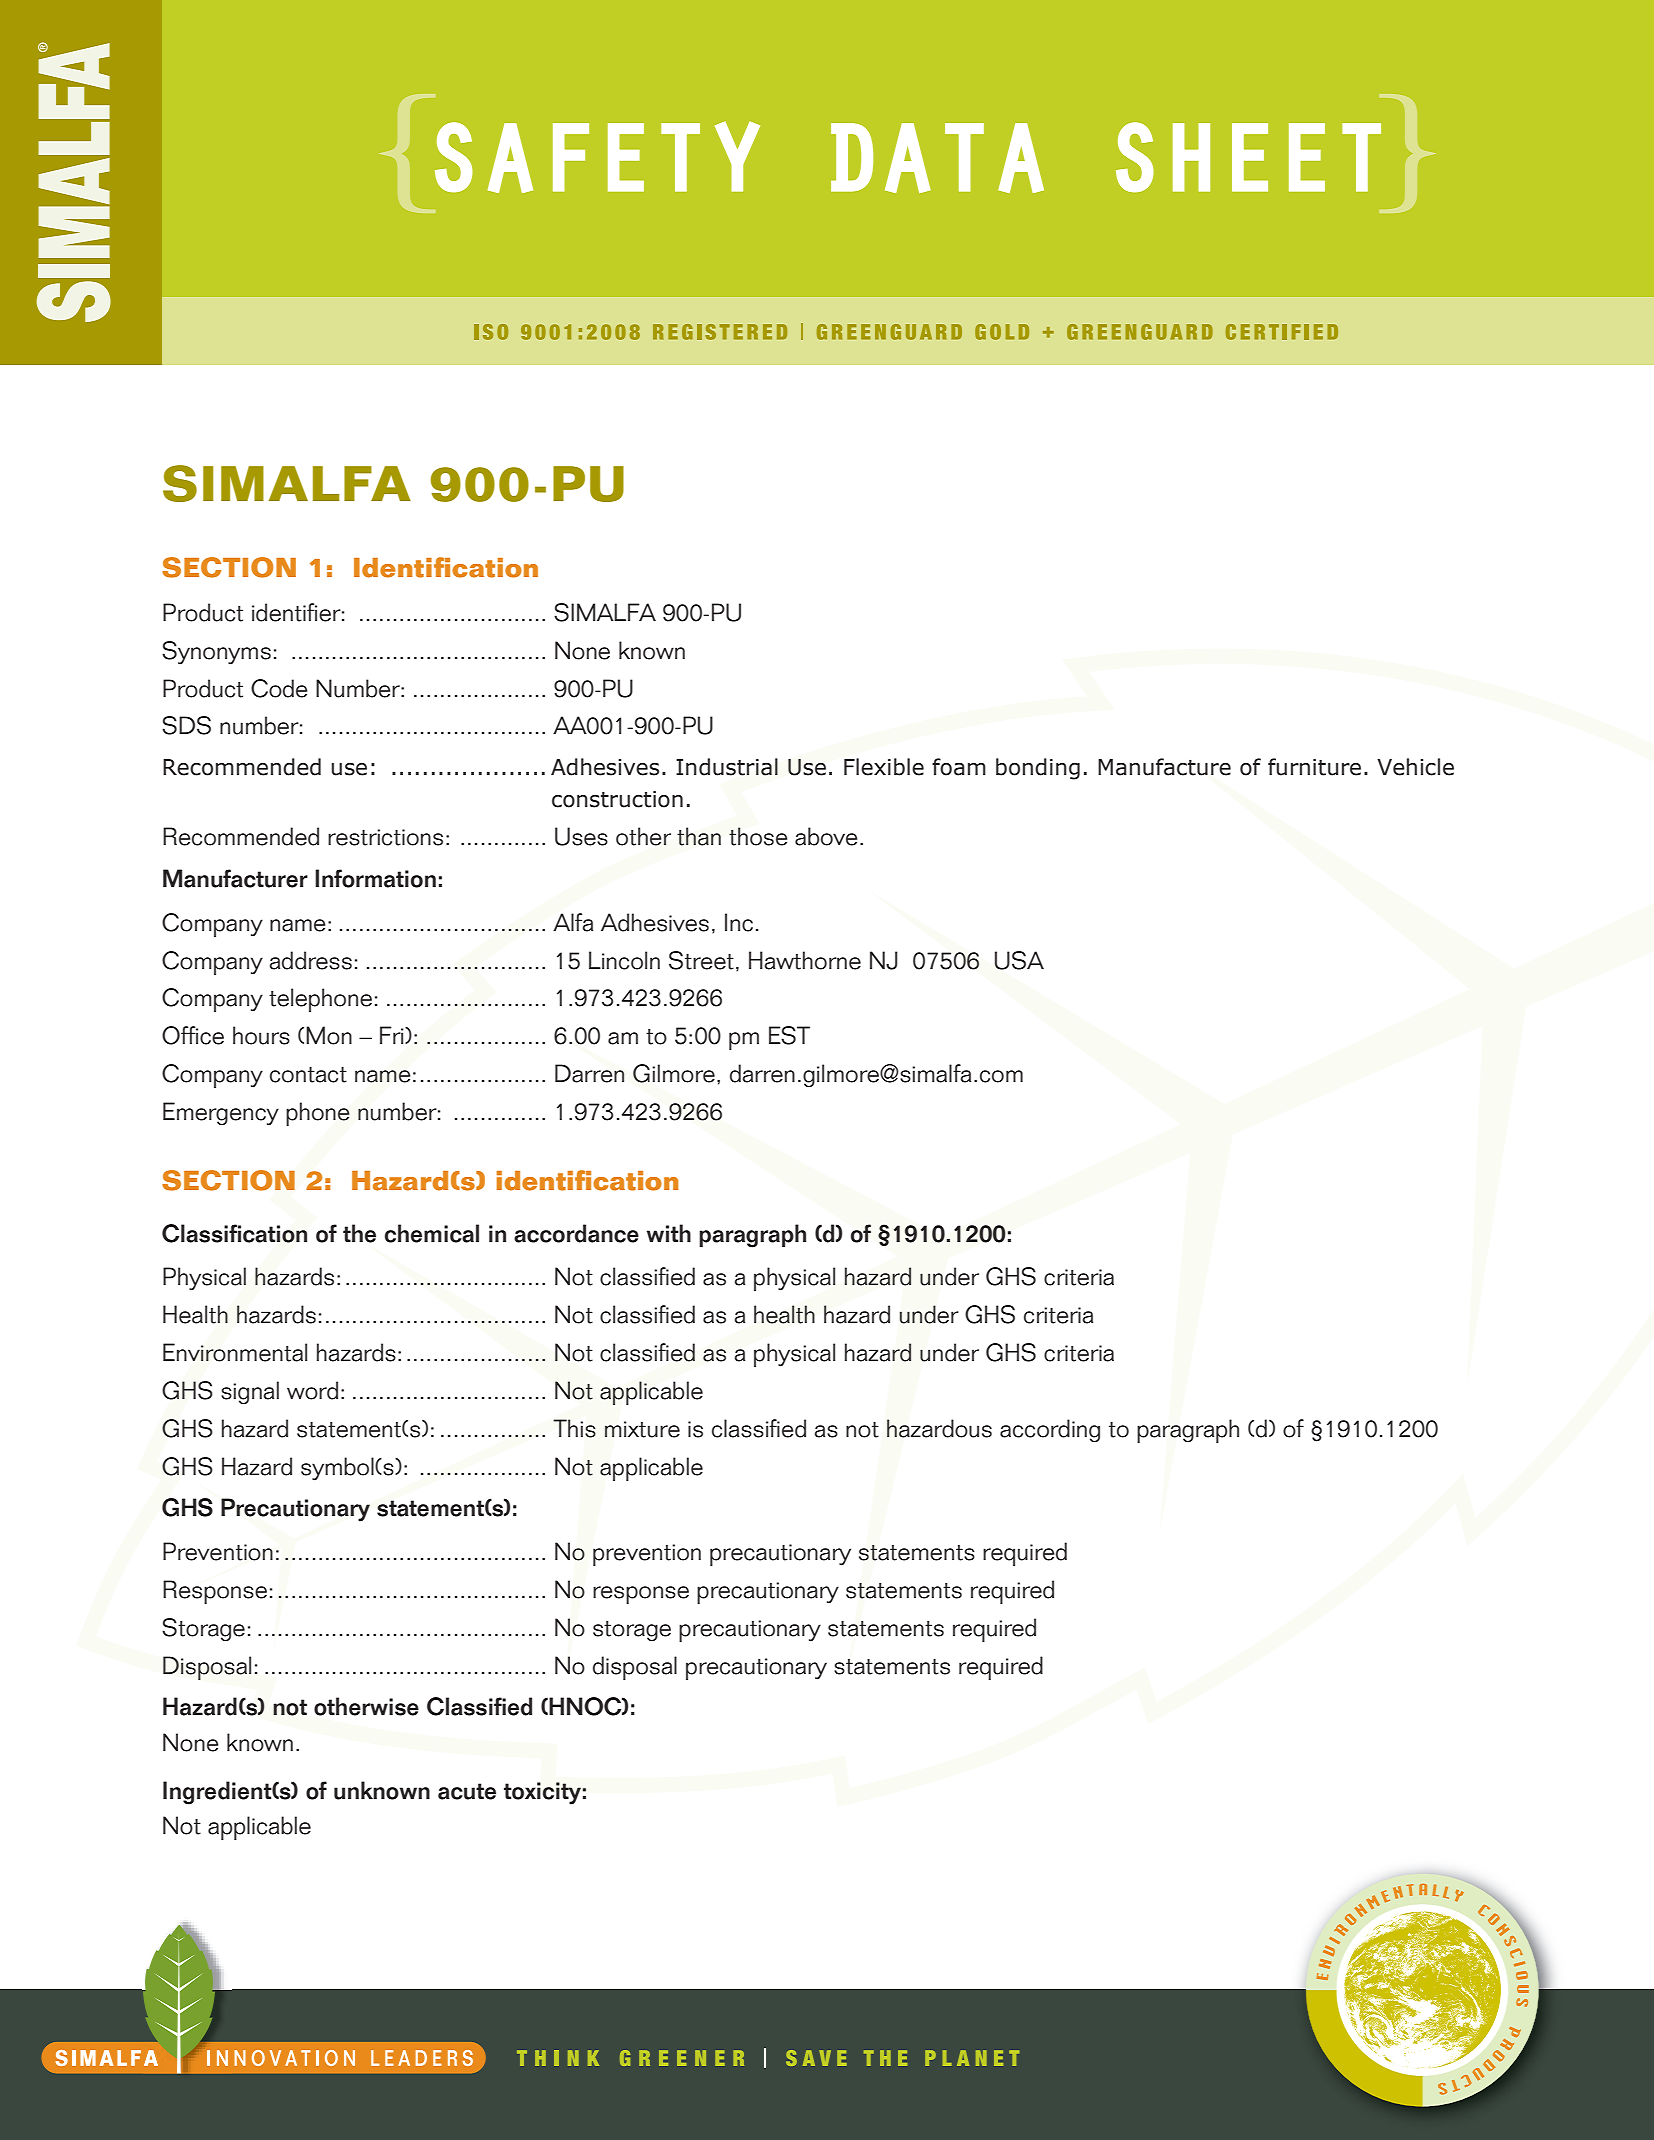 The image size is (1654, 2140). Describe the element at coordinates (805, 960) in the page. I see `Hawthorne` at that location.
